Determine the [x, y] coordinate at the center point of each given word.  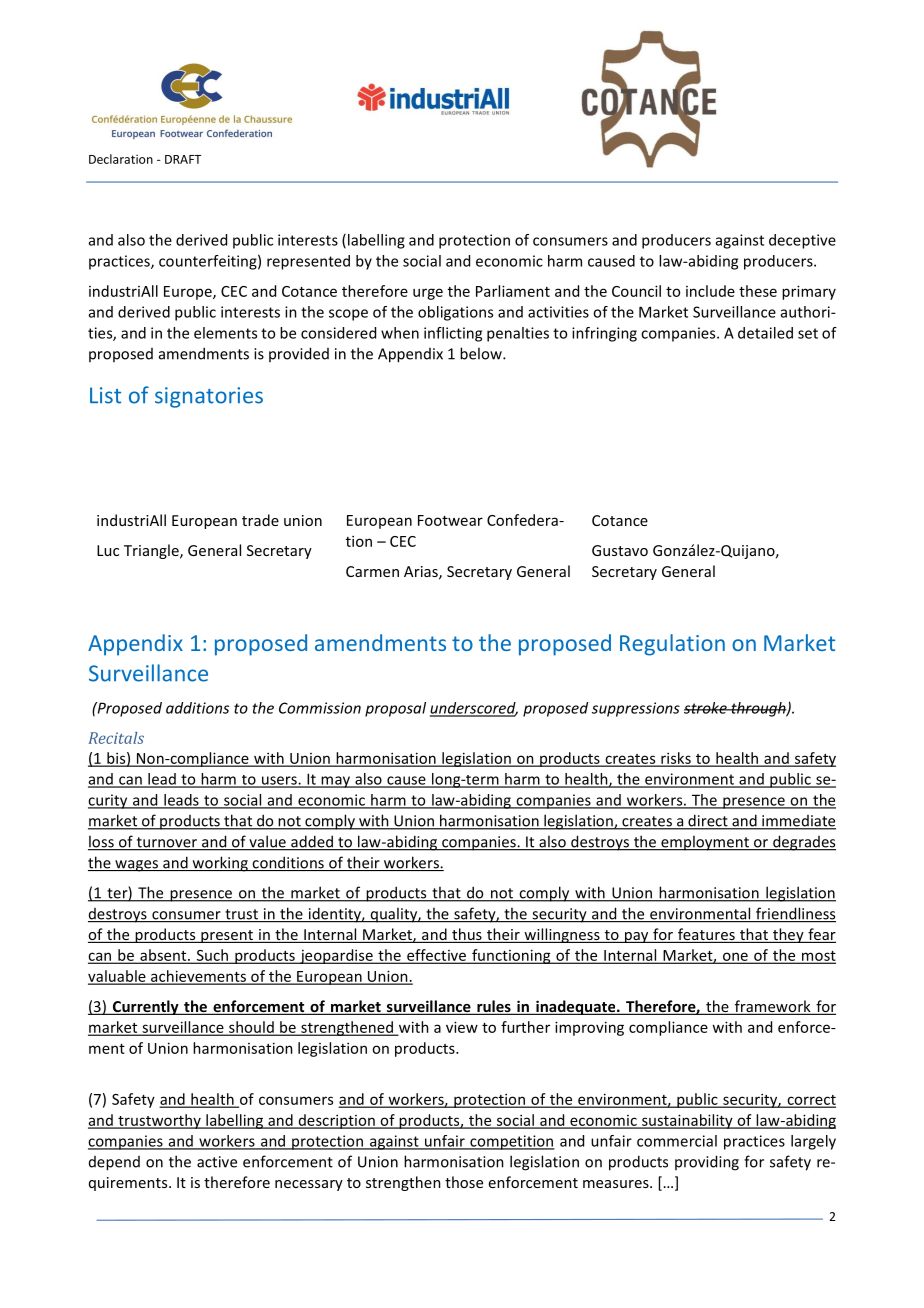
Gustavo [620, 550]
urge [428, 294]
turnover [166, 843]
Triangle [152, 551]
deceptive [802, 241]
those [464, 1182]
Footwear [450, 520]
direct [708, 821]
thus [467, 935]
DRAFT [183, 159]
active [217, 1162]
